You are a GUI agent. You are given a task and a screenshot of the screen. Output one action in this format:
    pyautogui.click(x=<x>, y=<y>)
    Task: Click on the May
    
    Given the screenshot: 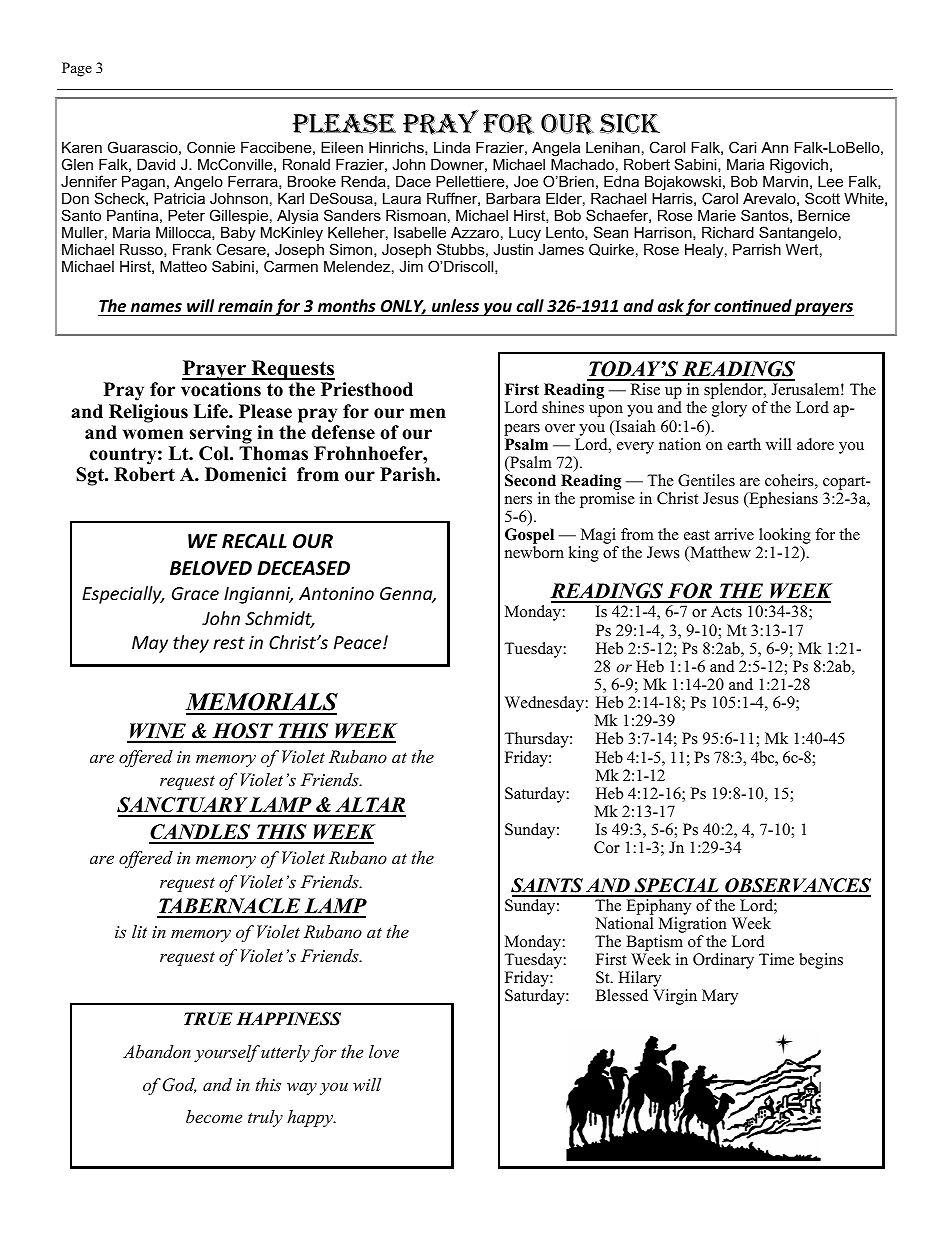 What is the action you would take?
    pyautogui.click(x=150, y=644)
